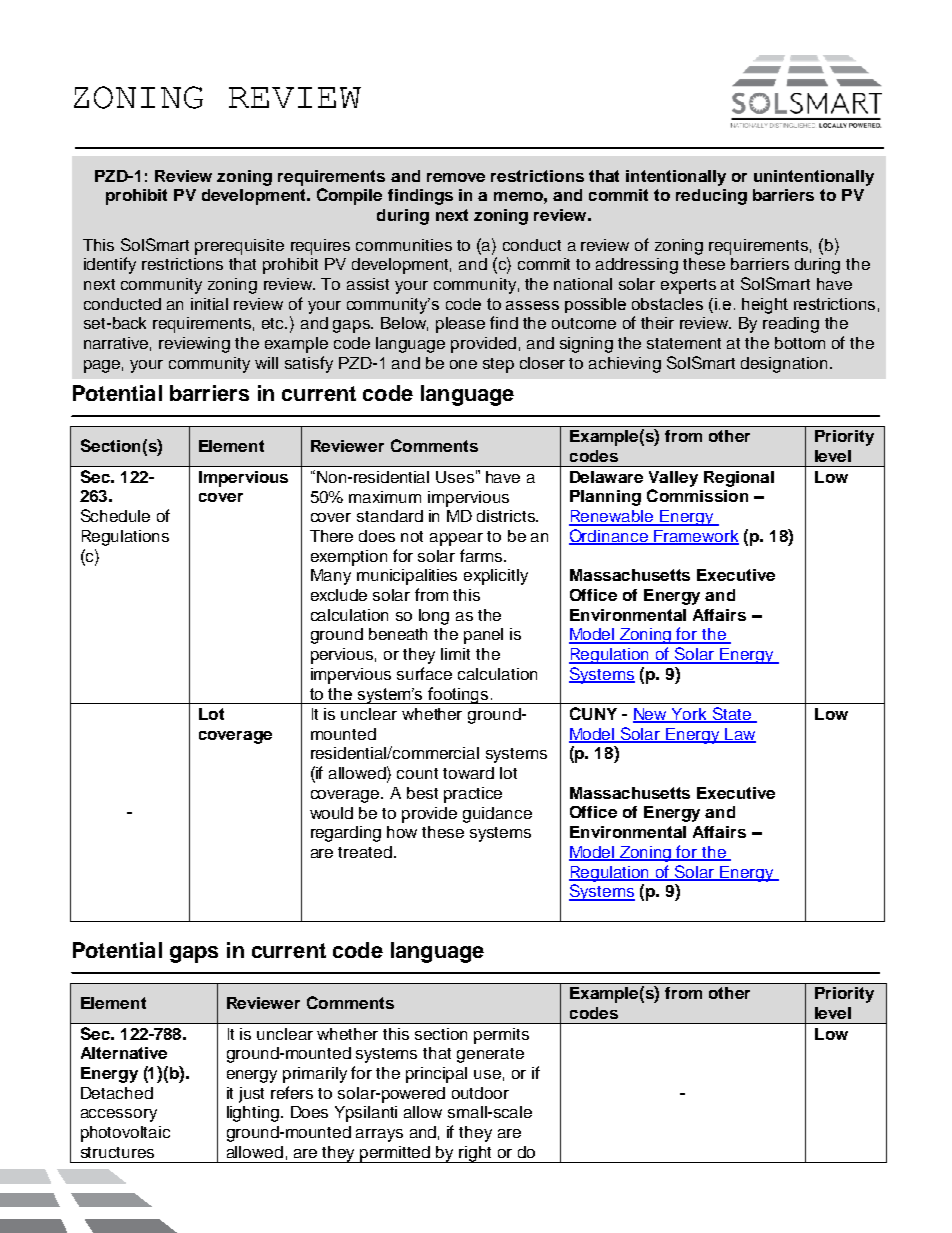 This document has width=952, height=1233. What do you see at coordinates (473, 795) in the document?
I see `practice` at bounding box center [473, 795].
